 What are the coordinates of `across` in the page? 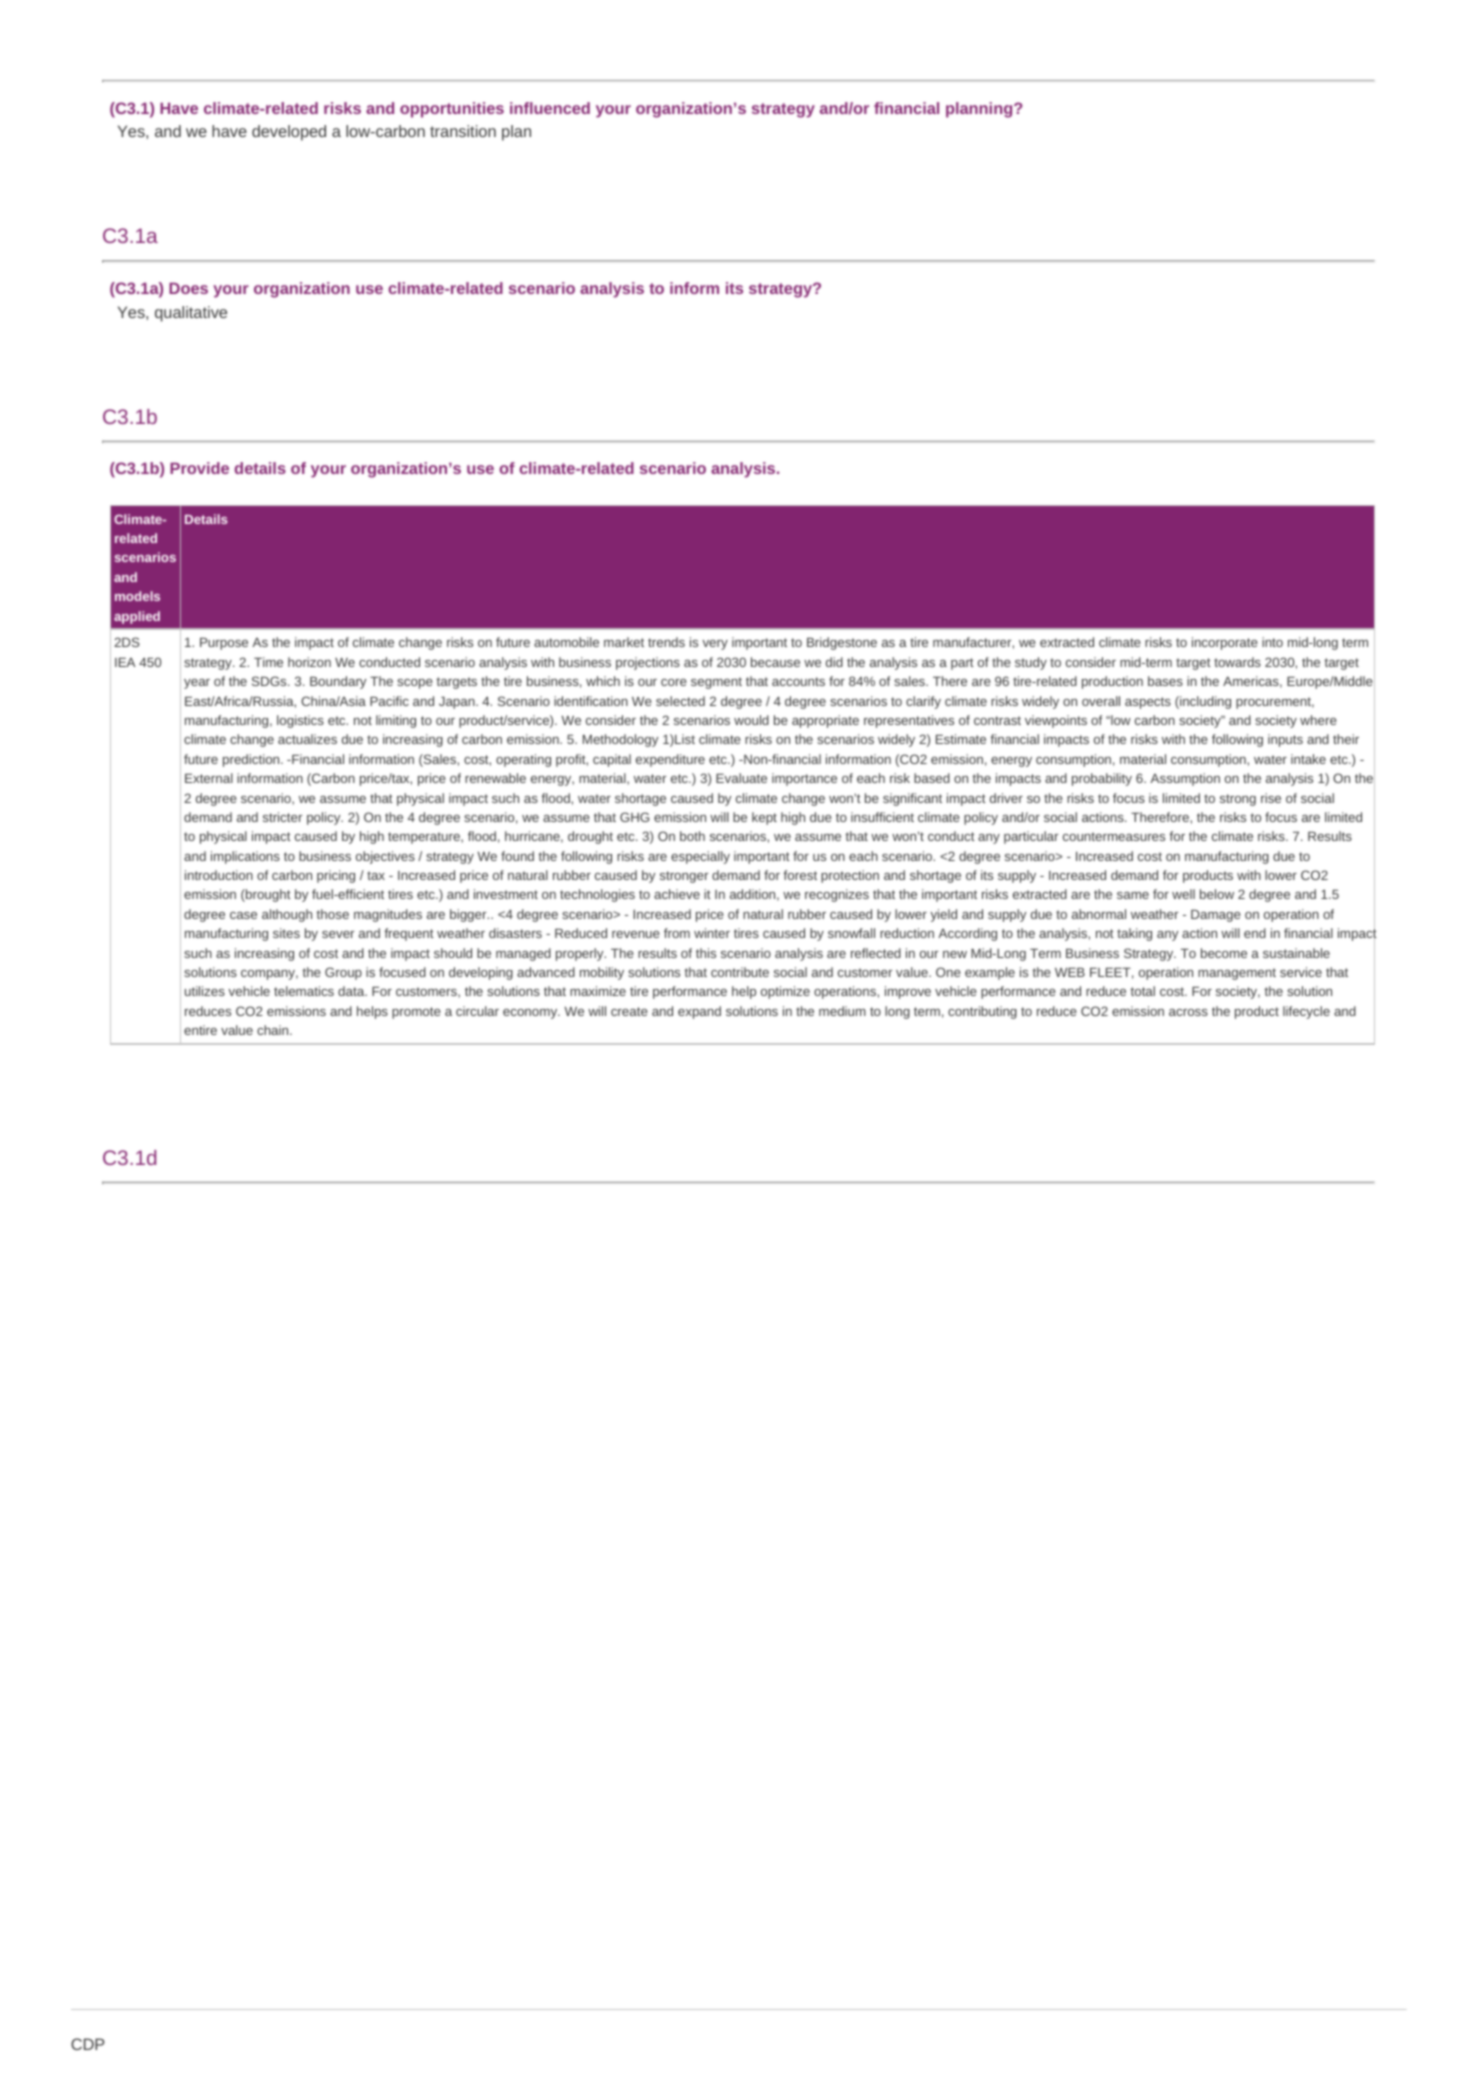 It's located at (1188, 1012).
